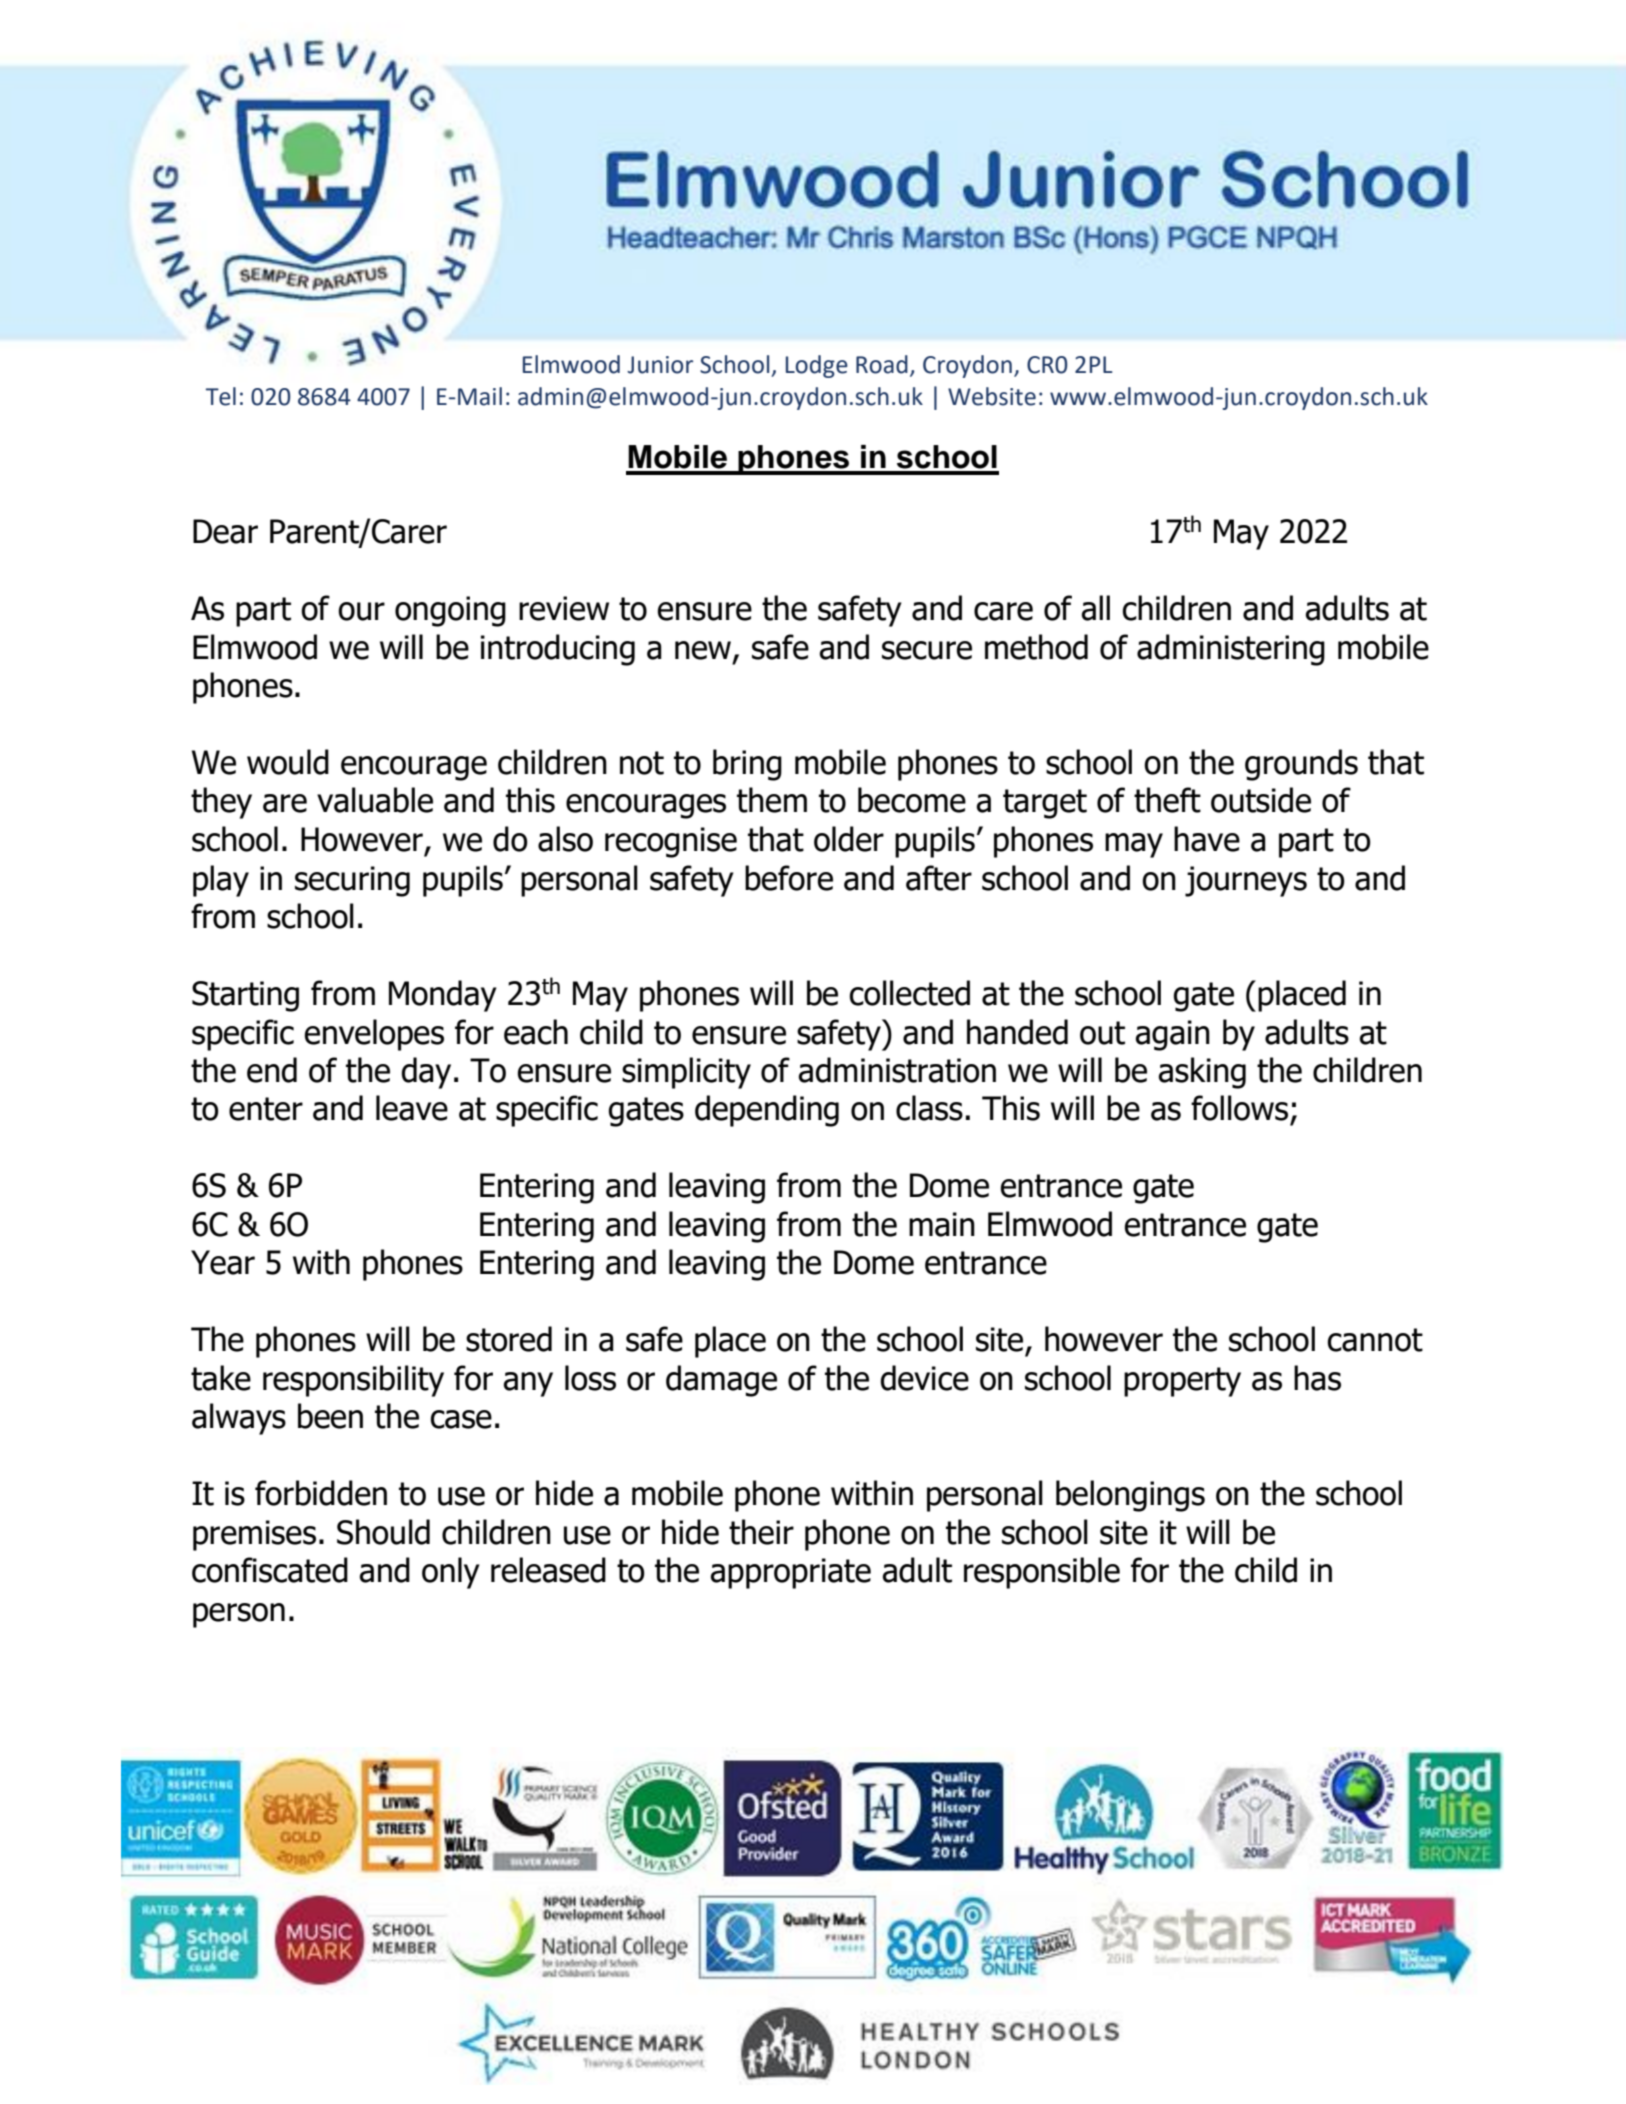 The image size is (1626, 2104). Describe the element at coordinates (375, 800) in the page. I see `valuable` at that location.
